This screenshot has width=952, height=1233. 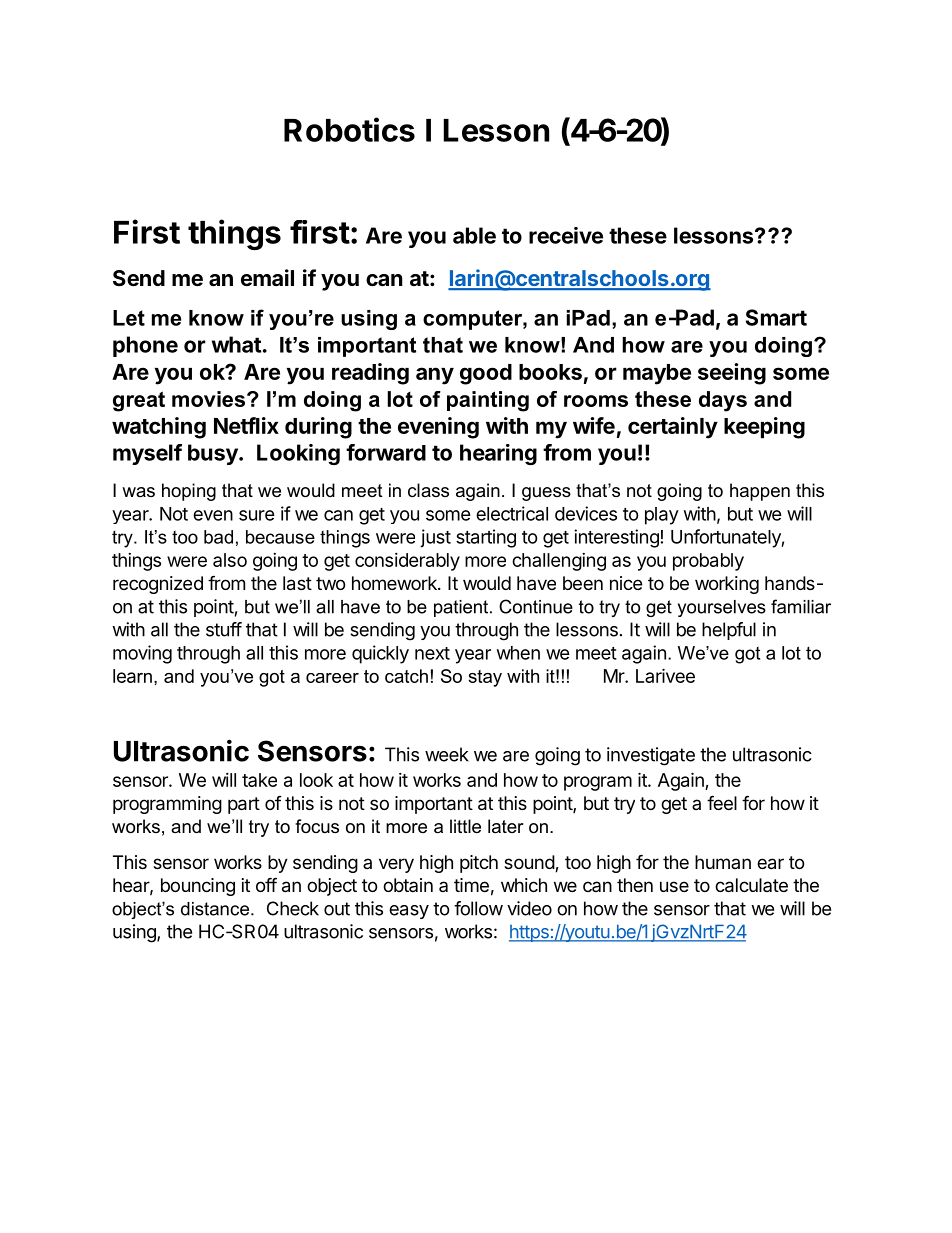 I want to click on good, so click(x=486, y=374).
